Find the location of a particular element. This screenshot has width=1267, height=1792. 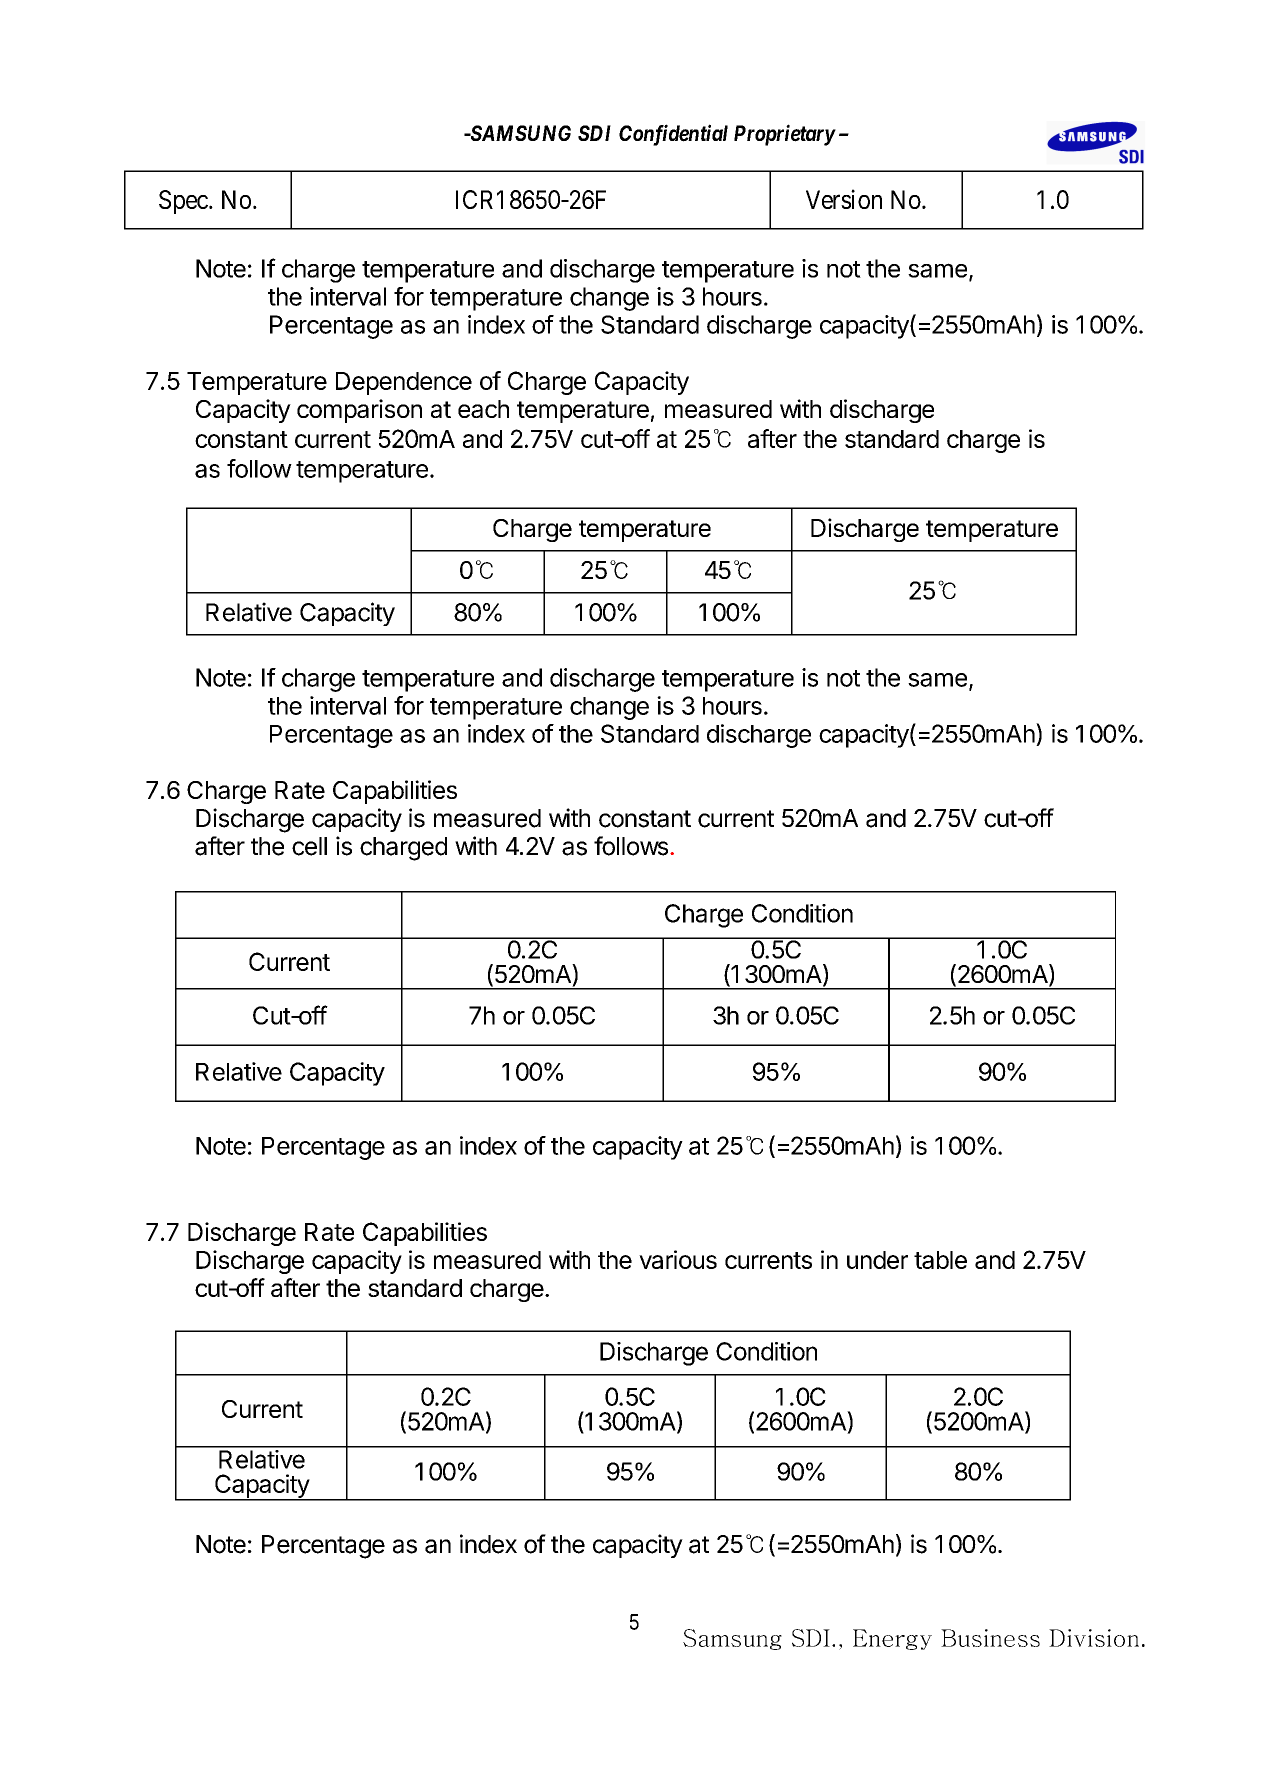

Dependence is located at coordinates (404, 383).
